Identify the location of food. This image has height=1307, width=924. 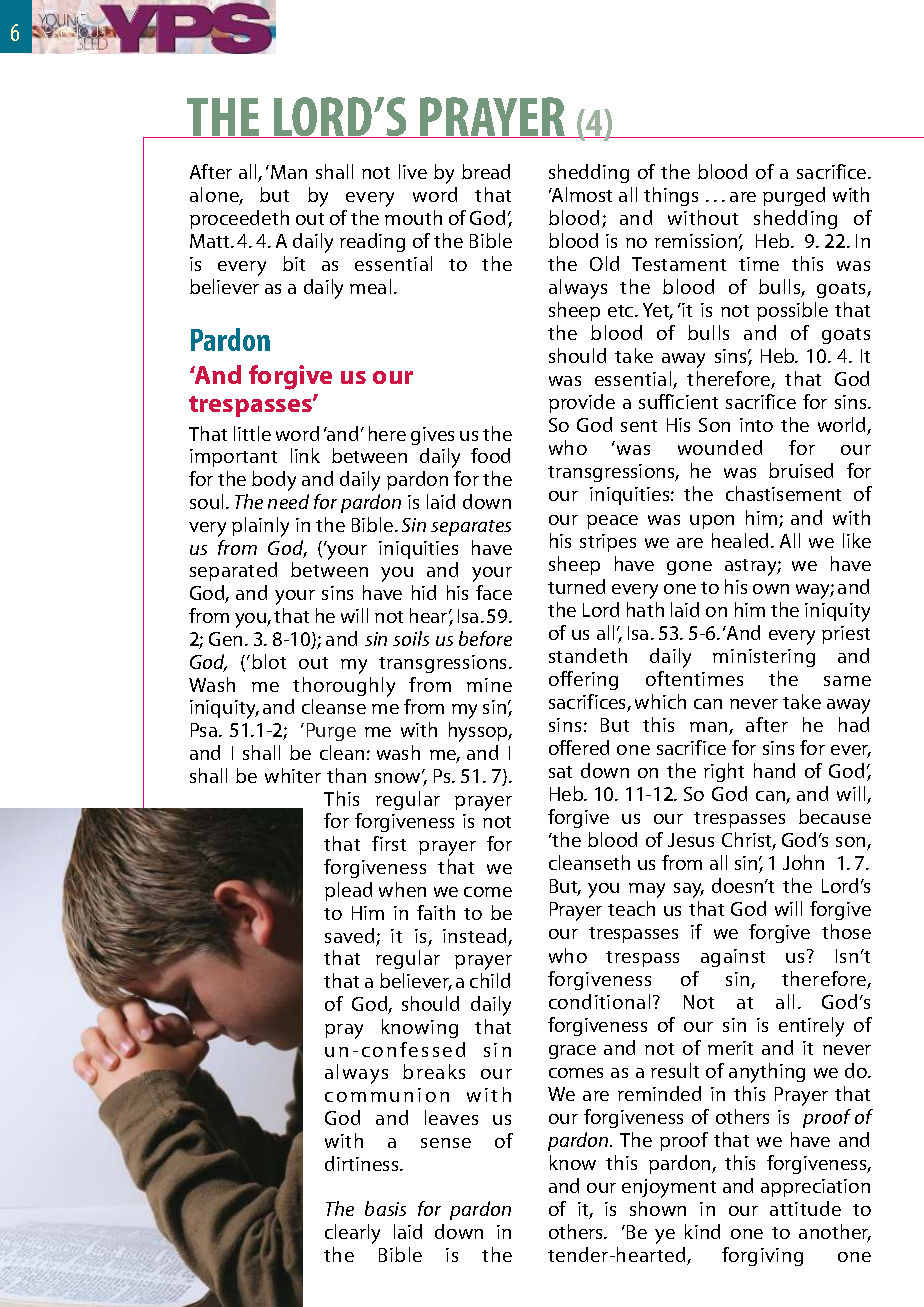
(490, 455).
